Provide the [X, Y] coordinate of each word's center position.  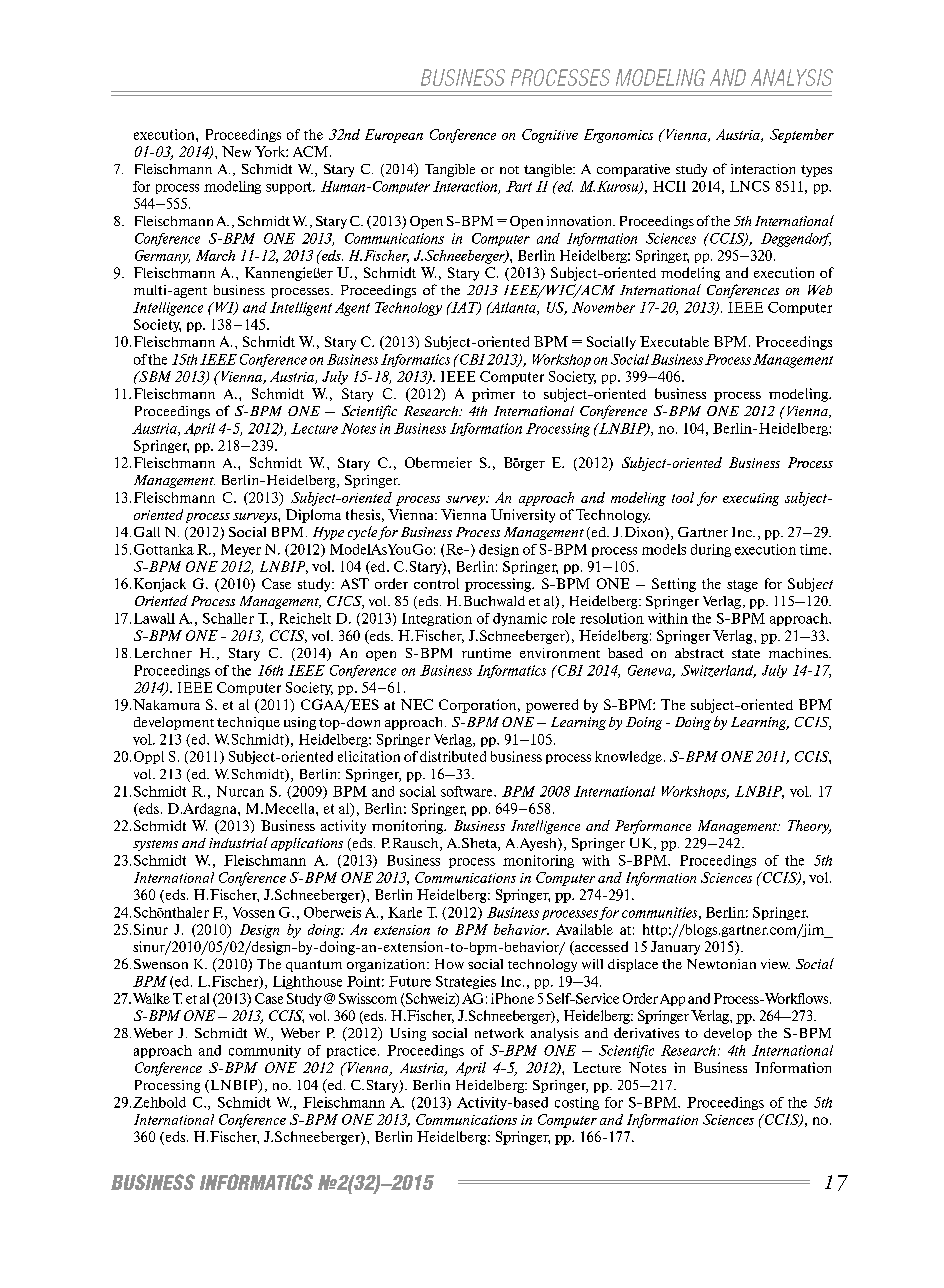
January [675, 948]
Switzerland [718, 671]
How [449, 964]
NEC [417, 704]
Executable [674, 341]
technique [248, 723]
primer [493, 395]
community [265, 1051]
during [711, 550]
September [802, 136]
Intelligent [301, 309]
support [290, 188]
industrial [238, 842]
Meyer [241, 550]
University [523, 516]
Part [519, 186]
